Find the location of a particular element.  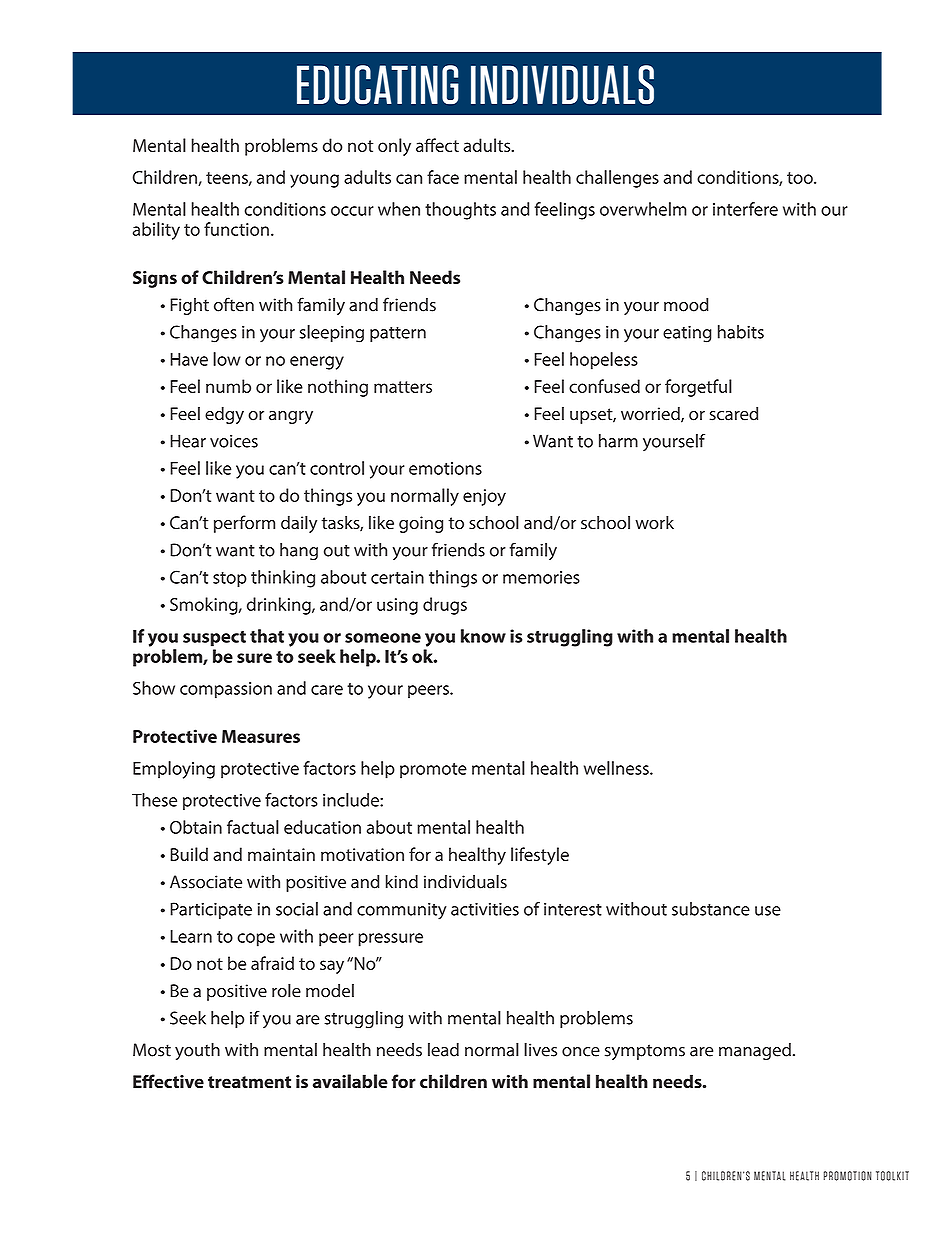

lead is located at coordinates (443, 1049).
